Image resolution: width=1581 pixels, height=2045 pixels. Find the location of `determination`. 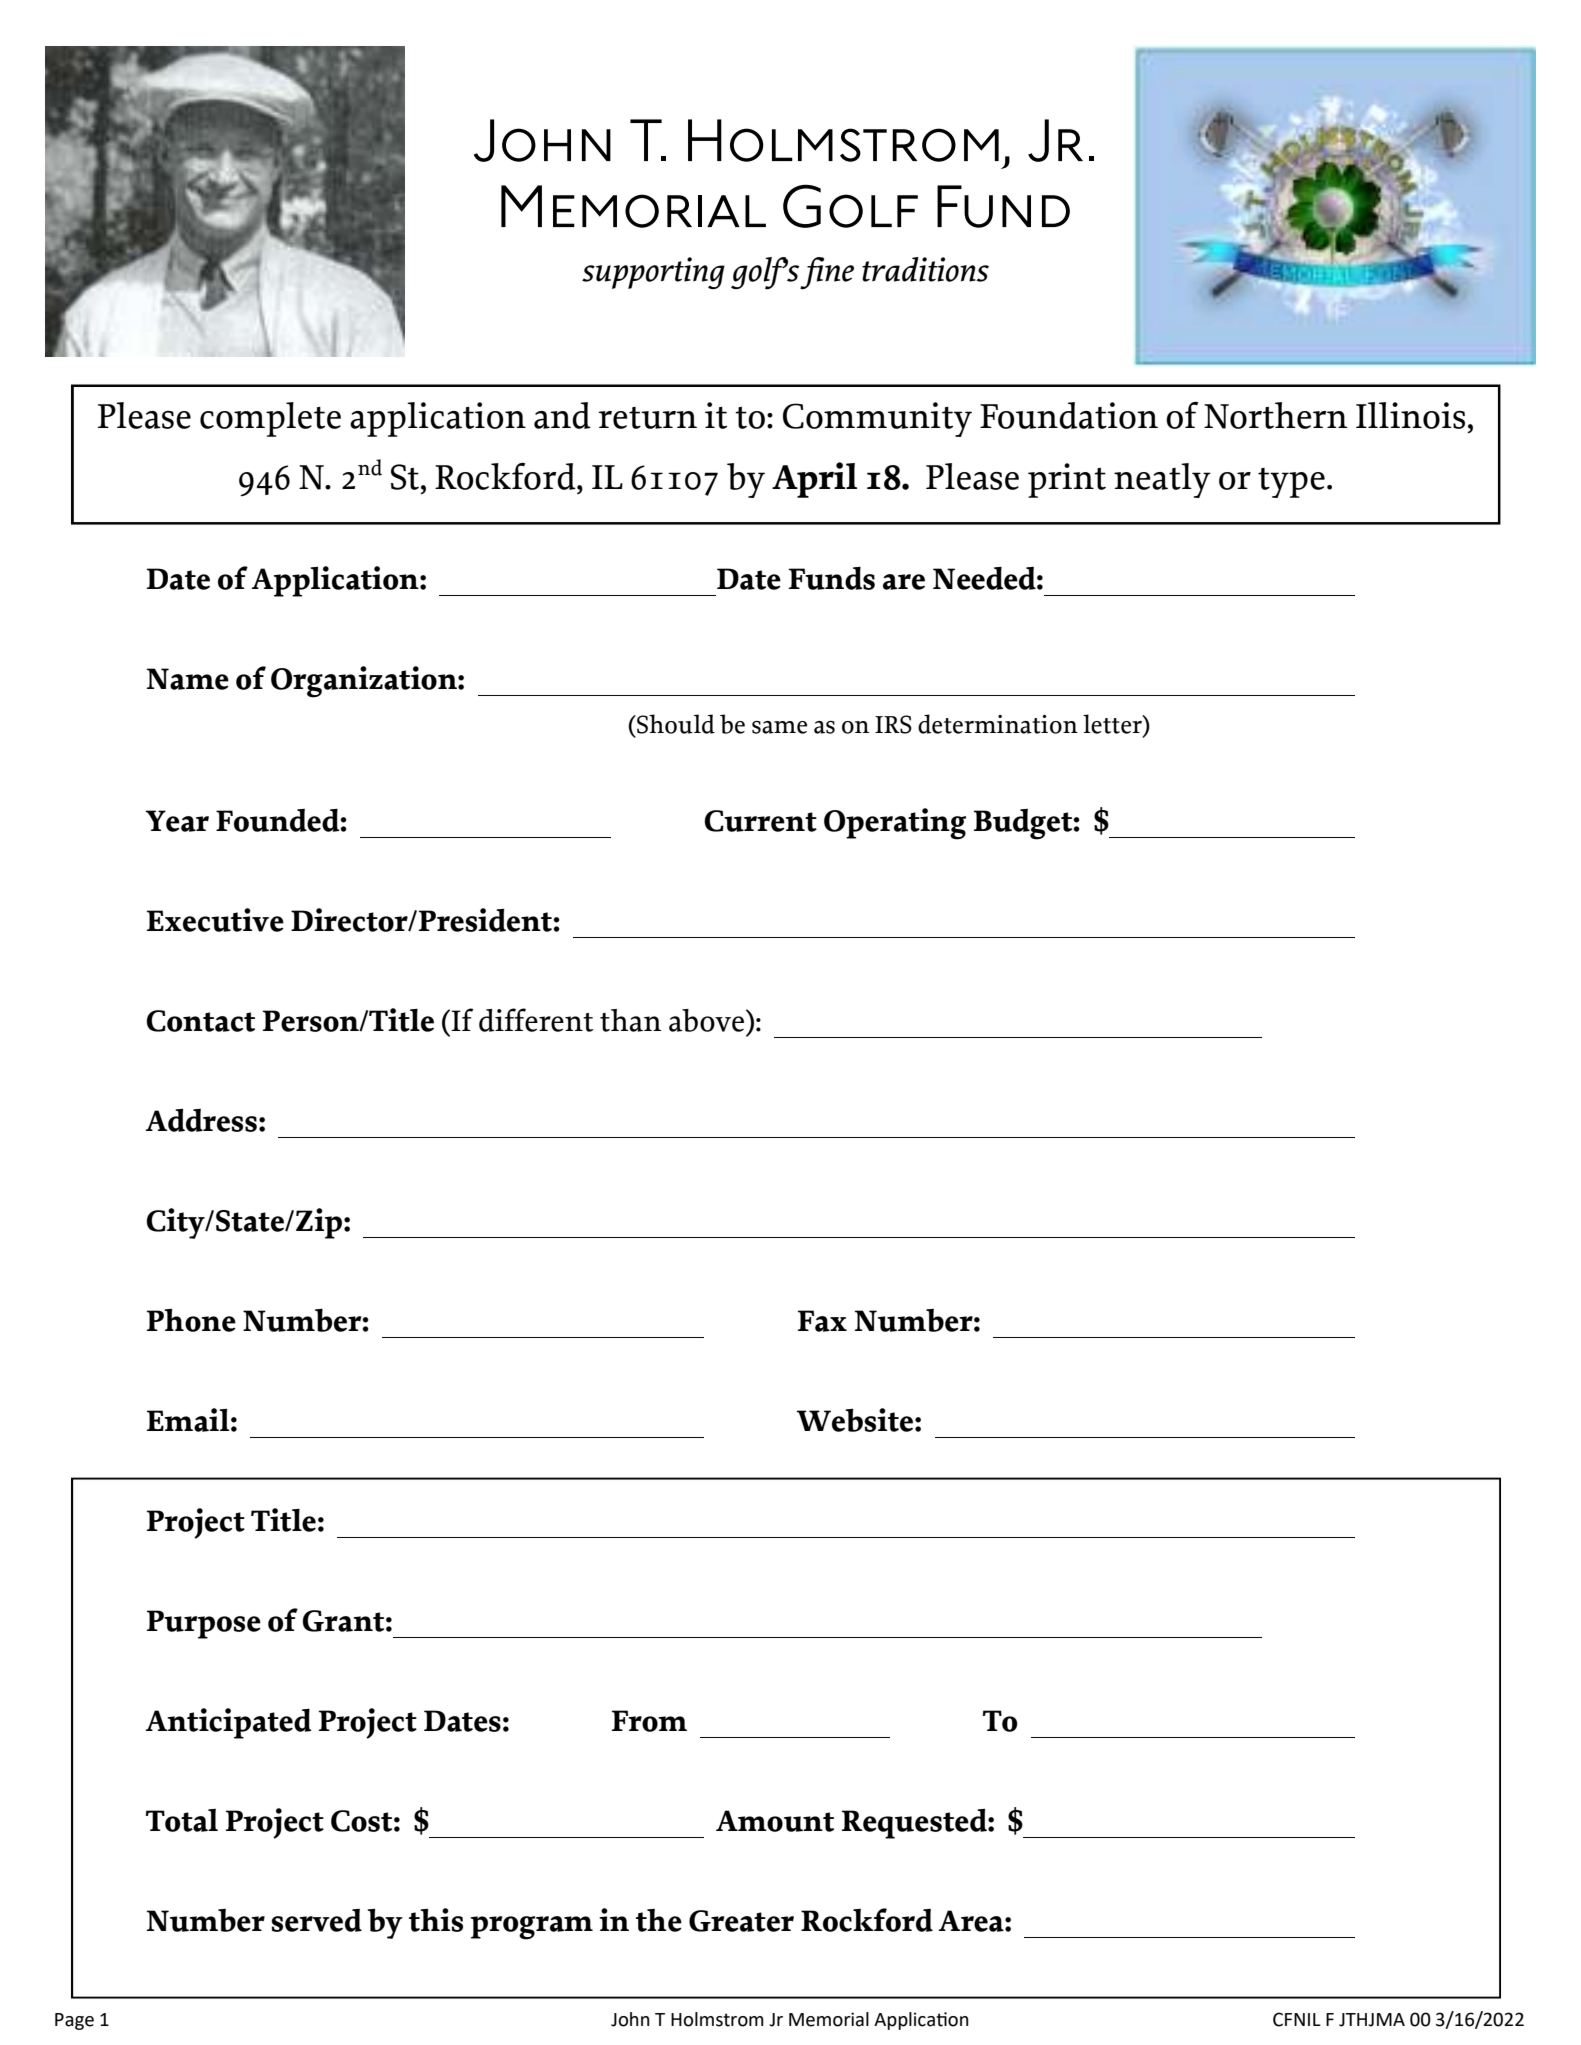

determination is located at coordinates (998, 724).
